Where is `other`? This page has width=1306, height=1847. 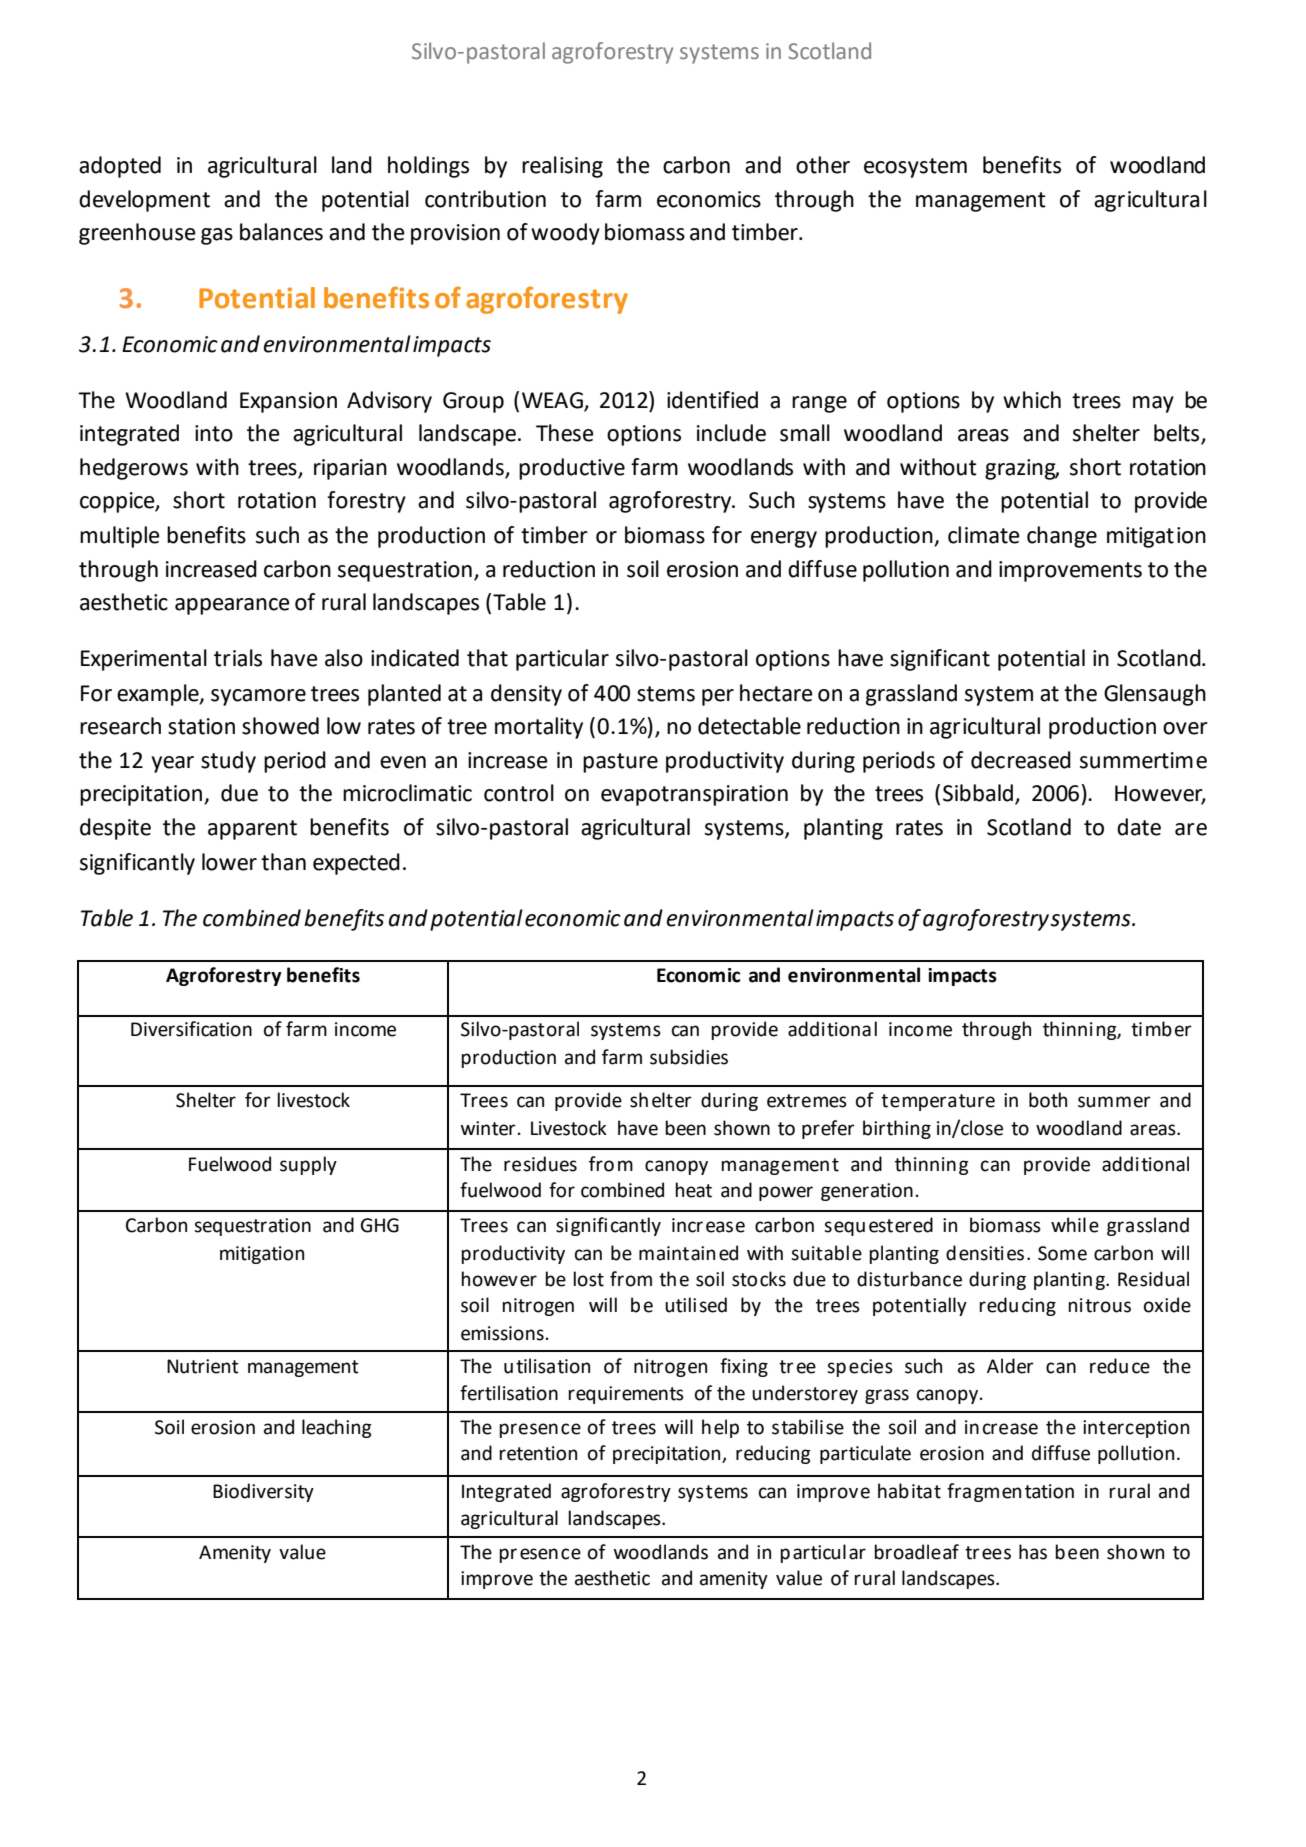 other is located at coordinates (823, 165).
